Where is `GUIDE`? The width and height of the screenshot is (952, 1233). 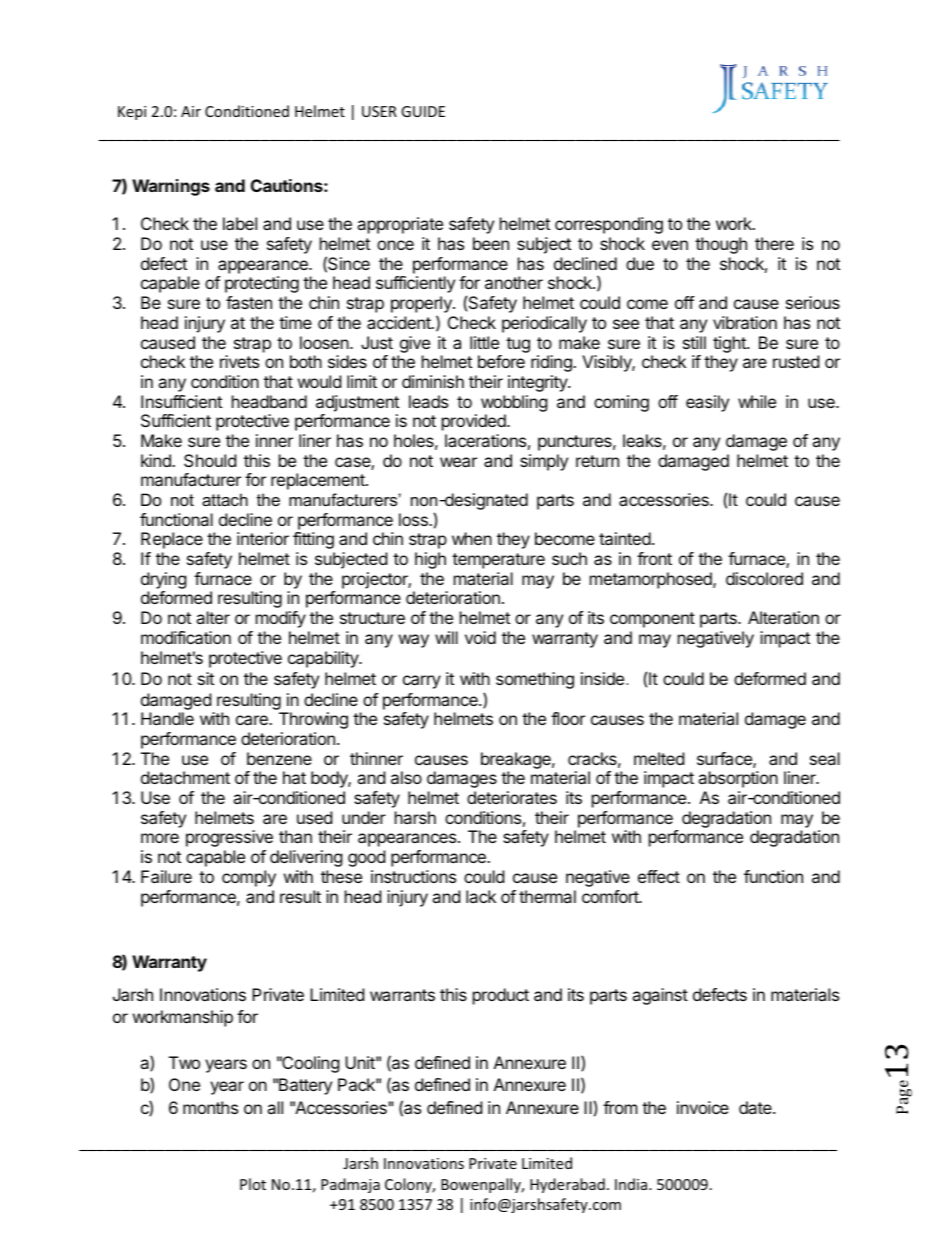 GUIDE is located at coordinates (423, 111).
